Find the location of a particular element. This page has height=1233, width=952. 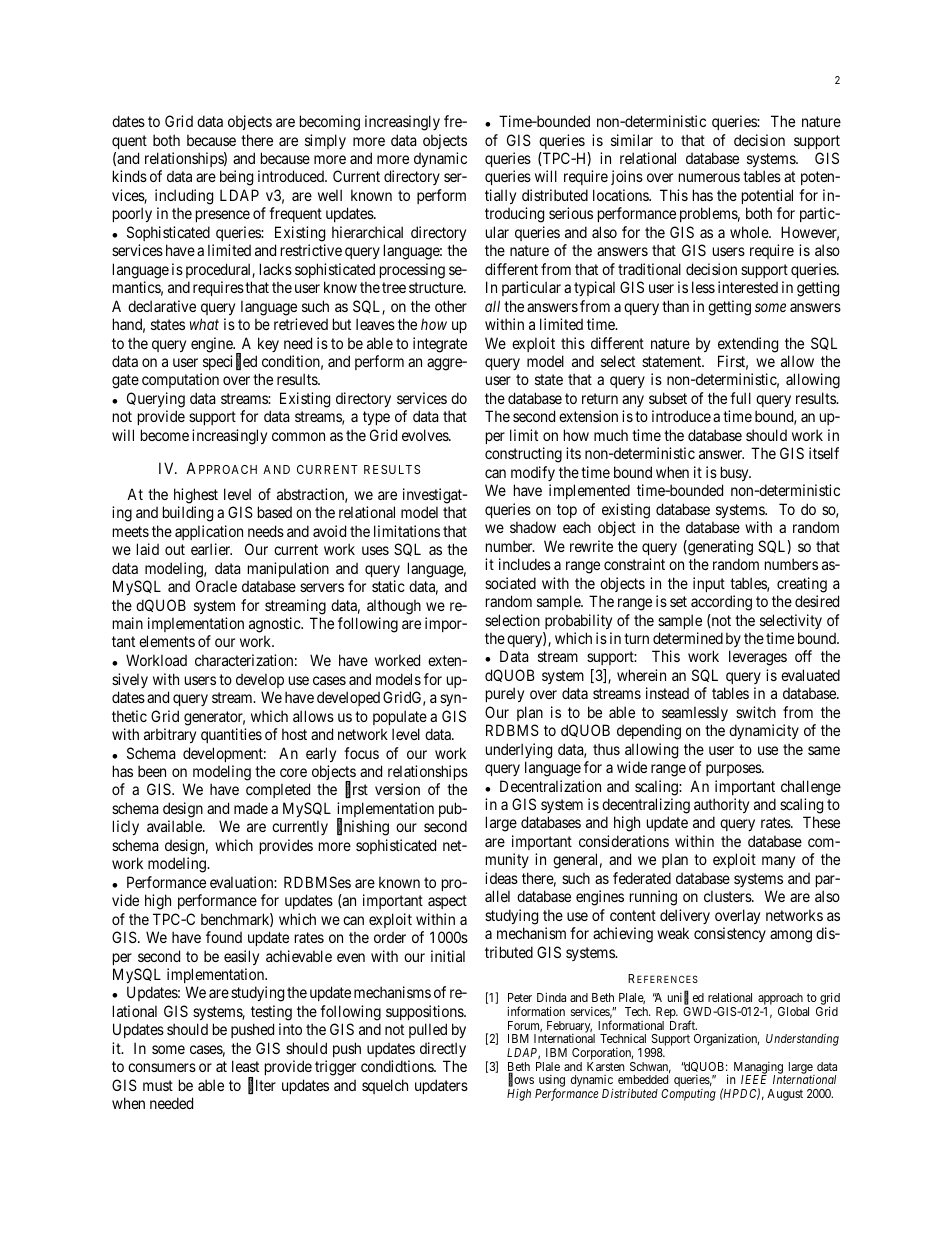

underlying is located at coordinates (519, 751).
